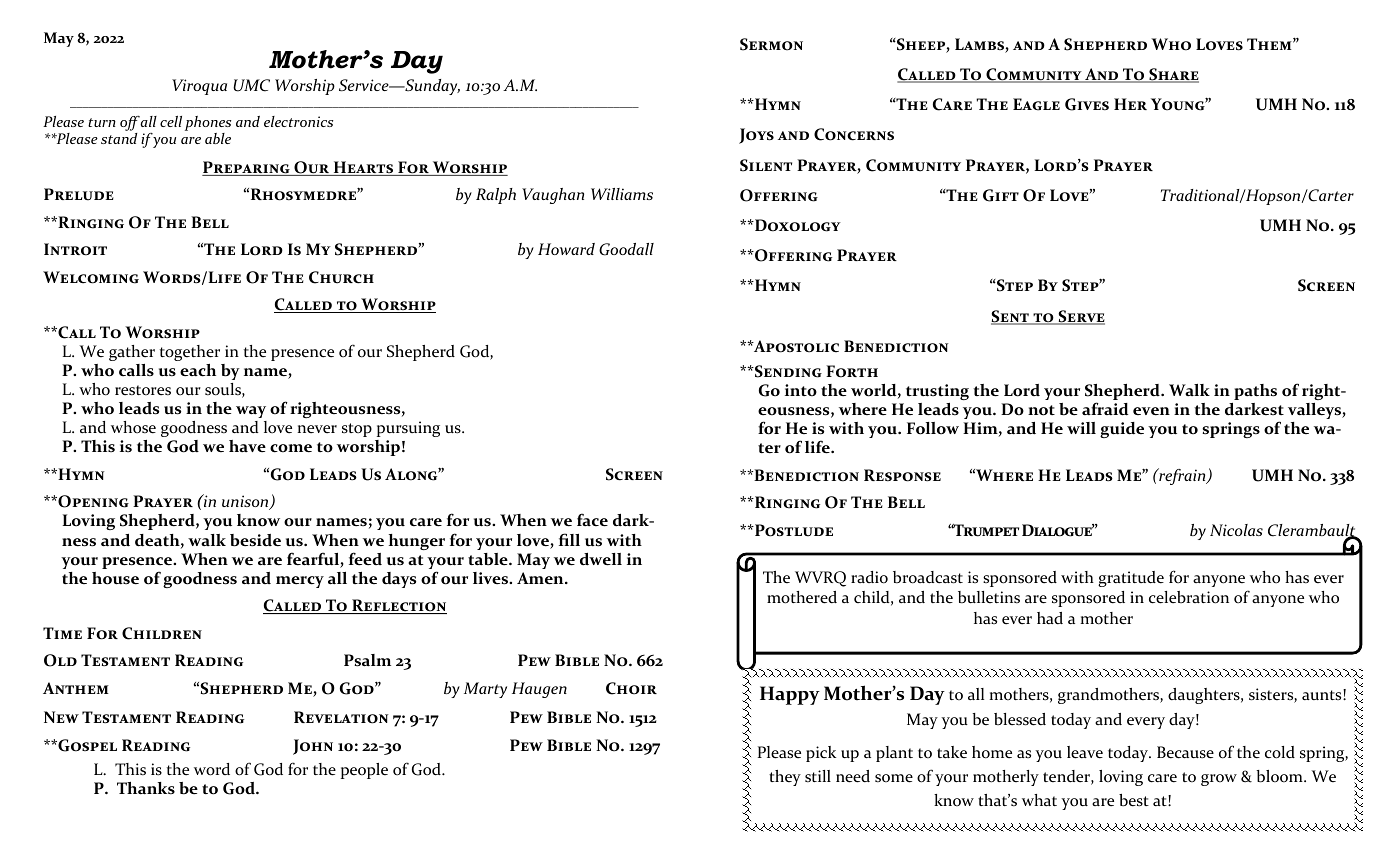 The image size is (1400, 850). What do you see at coordinates (801, 390) in the image?
I see `into` at bounding box center [801, 390].
